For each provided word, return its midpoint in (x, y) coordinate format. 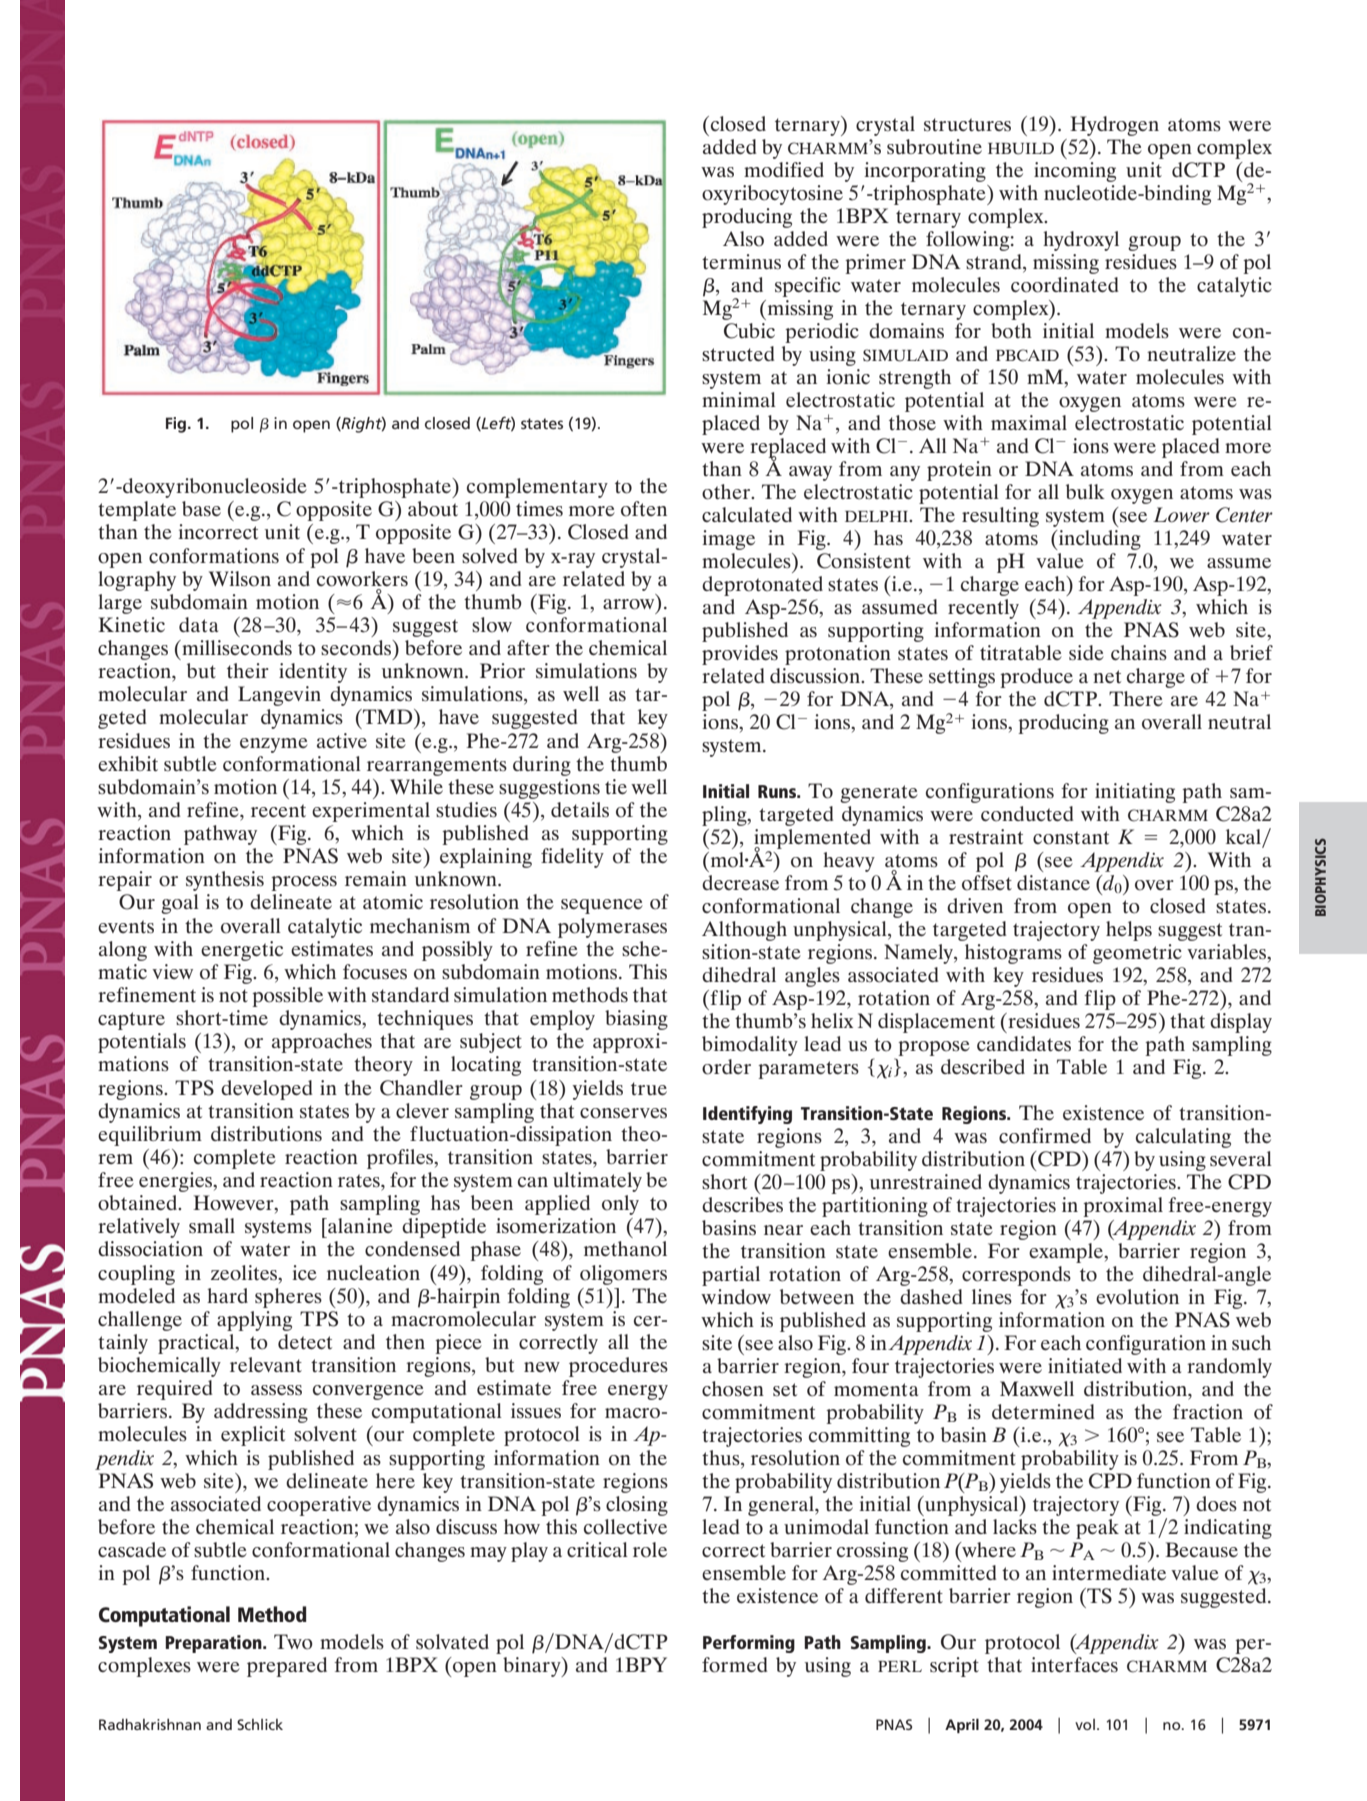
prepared (287, 1667)
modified (784, 170)
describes (742, 1204)
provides (740, 655)
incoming (1075, 172)
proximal (1123, 1207)
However (234, 1204)
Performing (749, 1644)
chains (1139, 652)
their (248, 670)
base (201, 509)
